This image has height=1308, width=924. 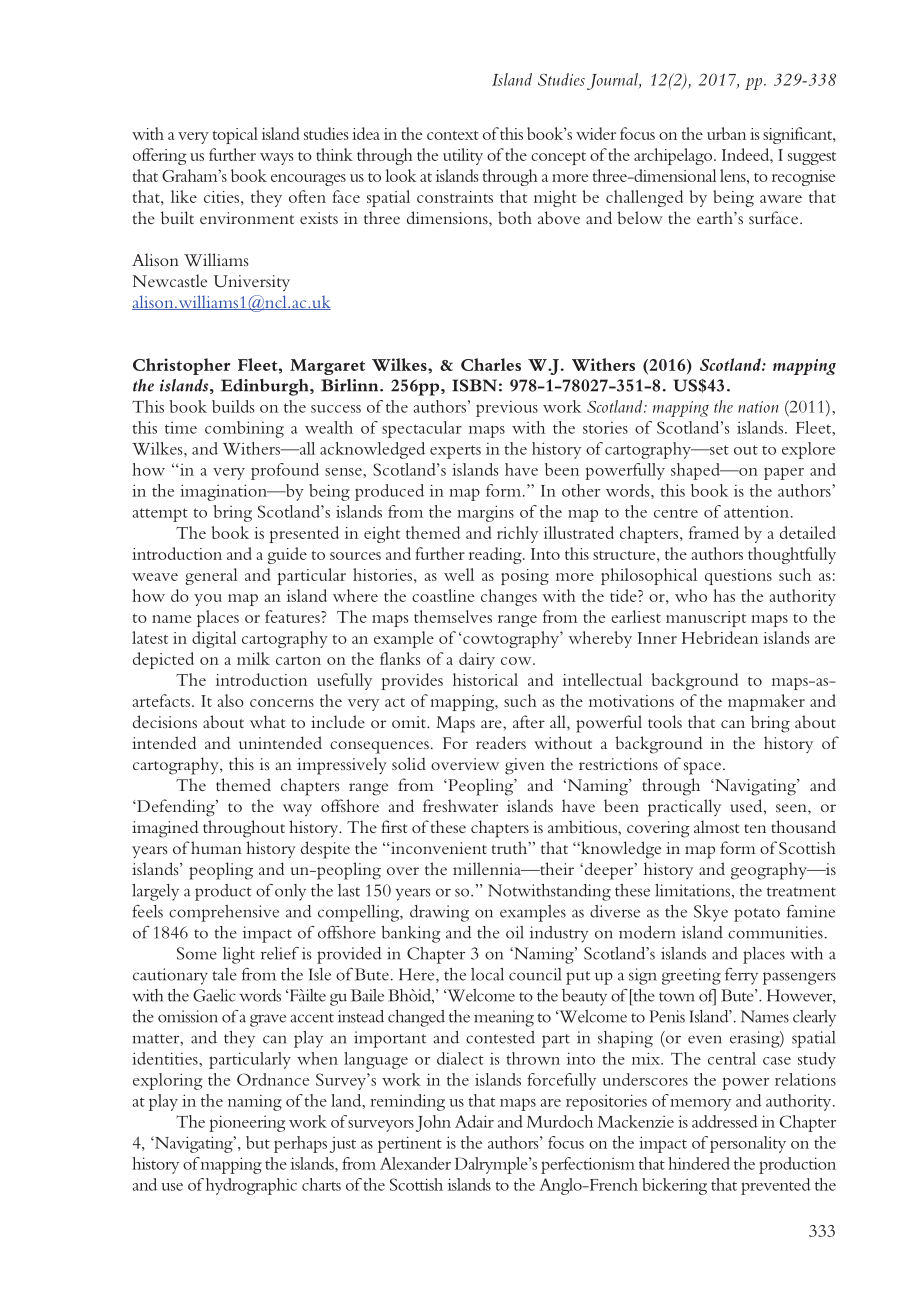 What do you see at coordinates (463, 156) in the image?
I see `utility` at bounding box center [463, 156].
